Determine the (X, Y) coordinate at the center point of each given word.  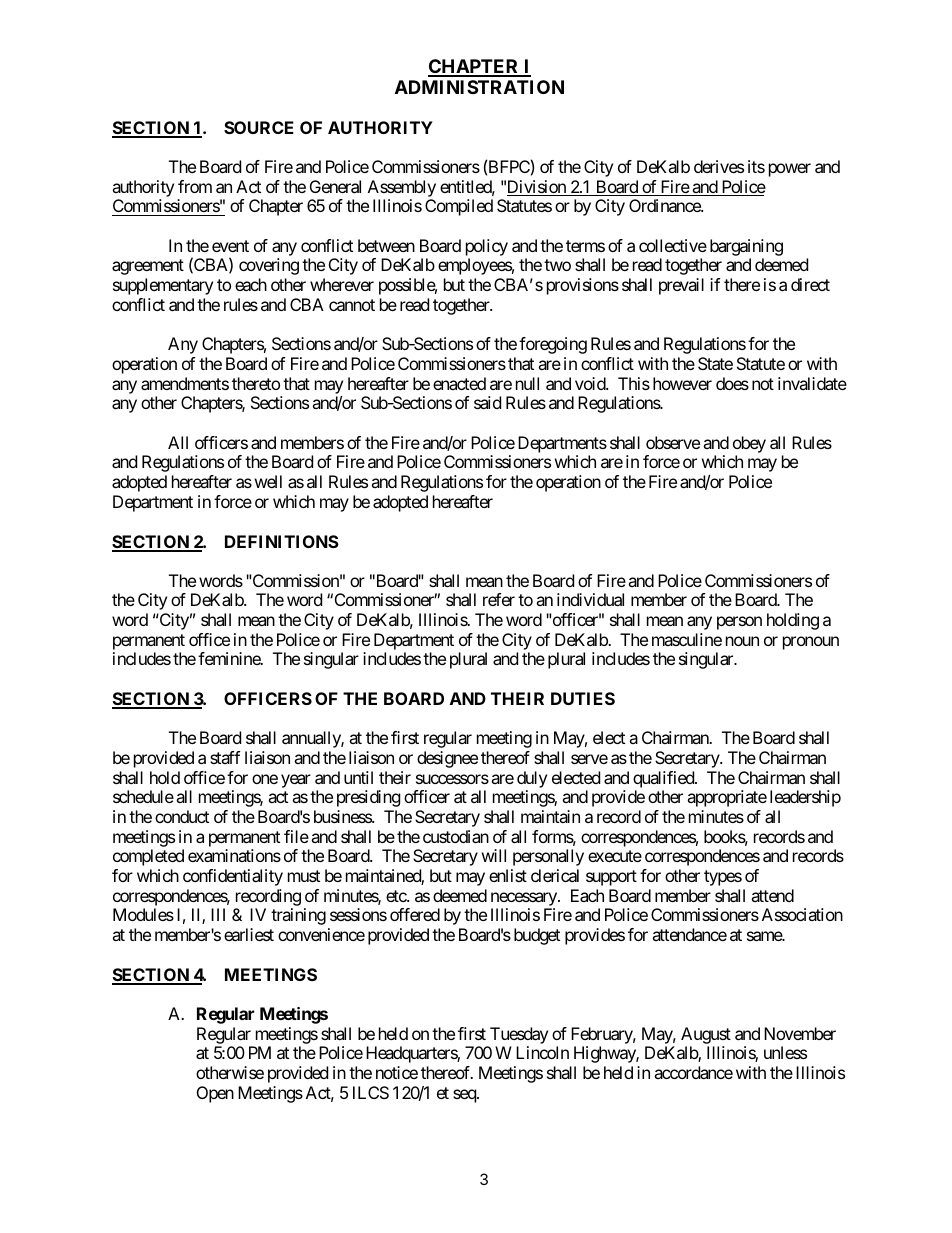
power (790, 170)
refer (499, 599)
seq (465, 1096)
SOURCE (259, 127)
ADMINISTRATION (479, 87)
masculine (687, 639)
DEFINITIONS (282, 541)
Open (215, 1094)
